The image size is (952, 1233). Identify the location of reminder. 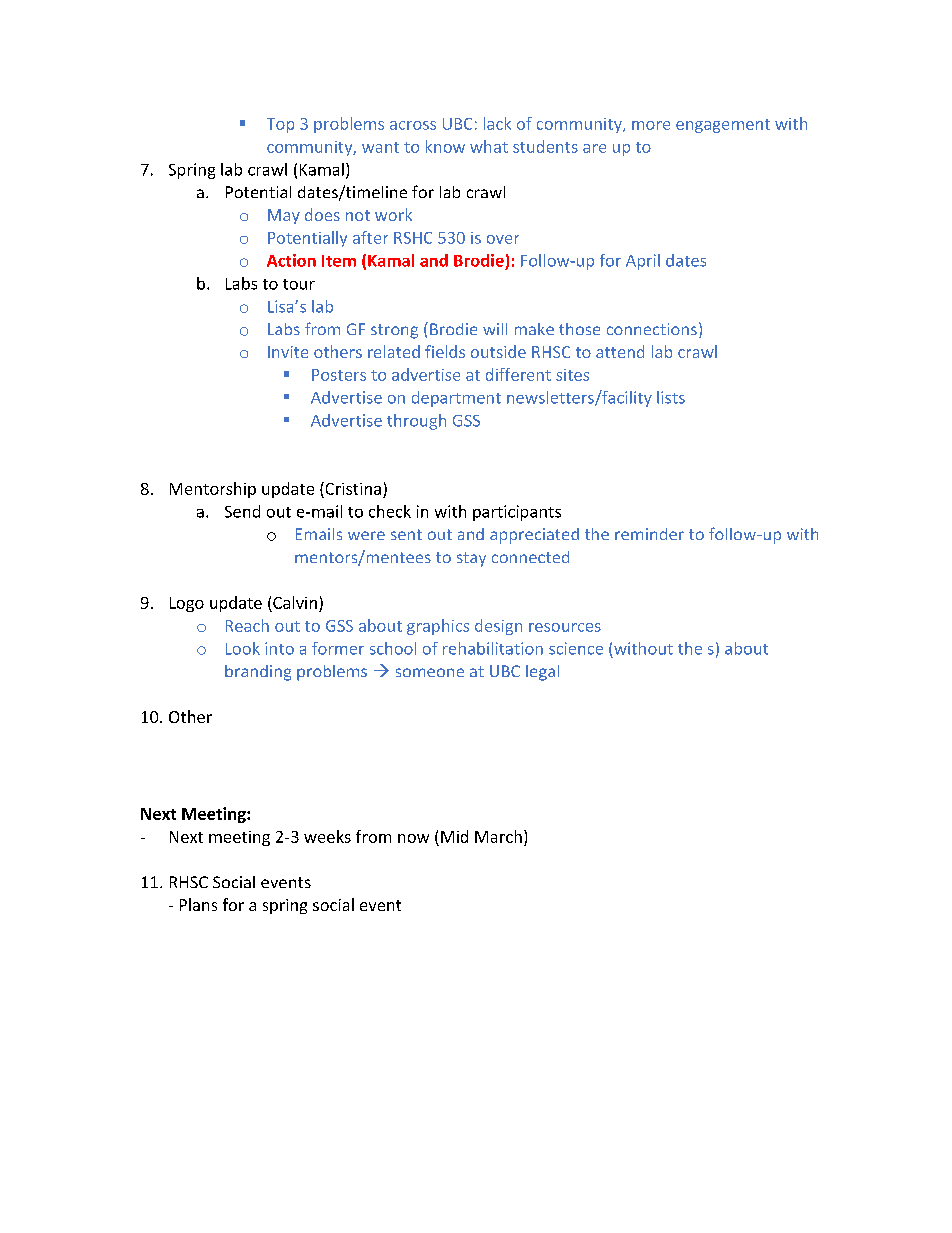
(649, 534).
